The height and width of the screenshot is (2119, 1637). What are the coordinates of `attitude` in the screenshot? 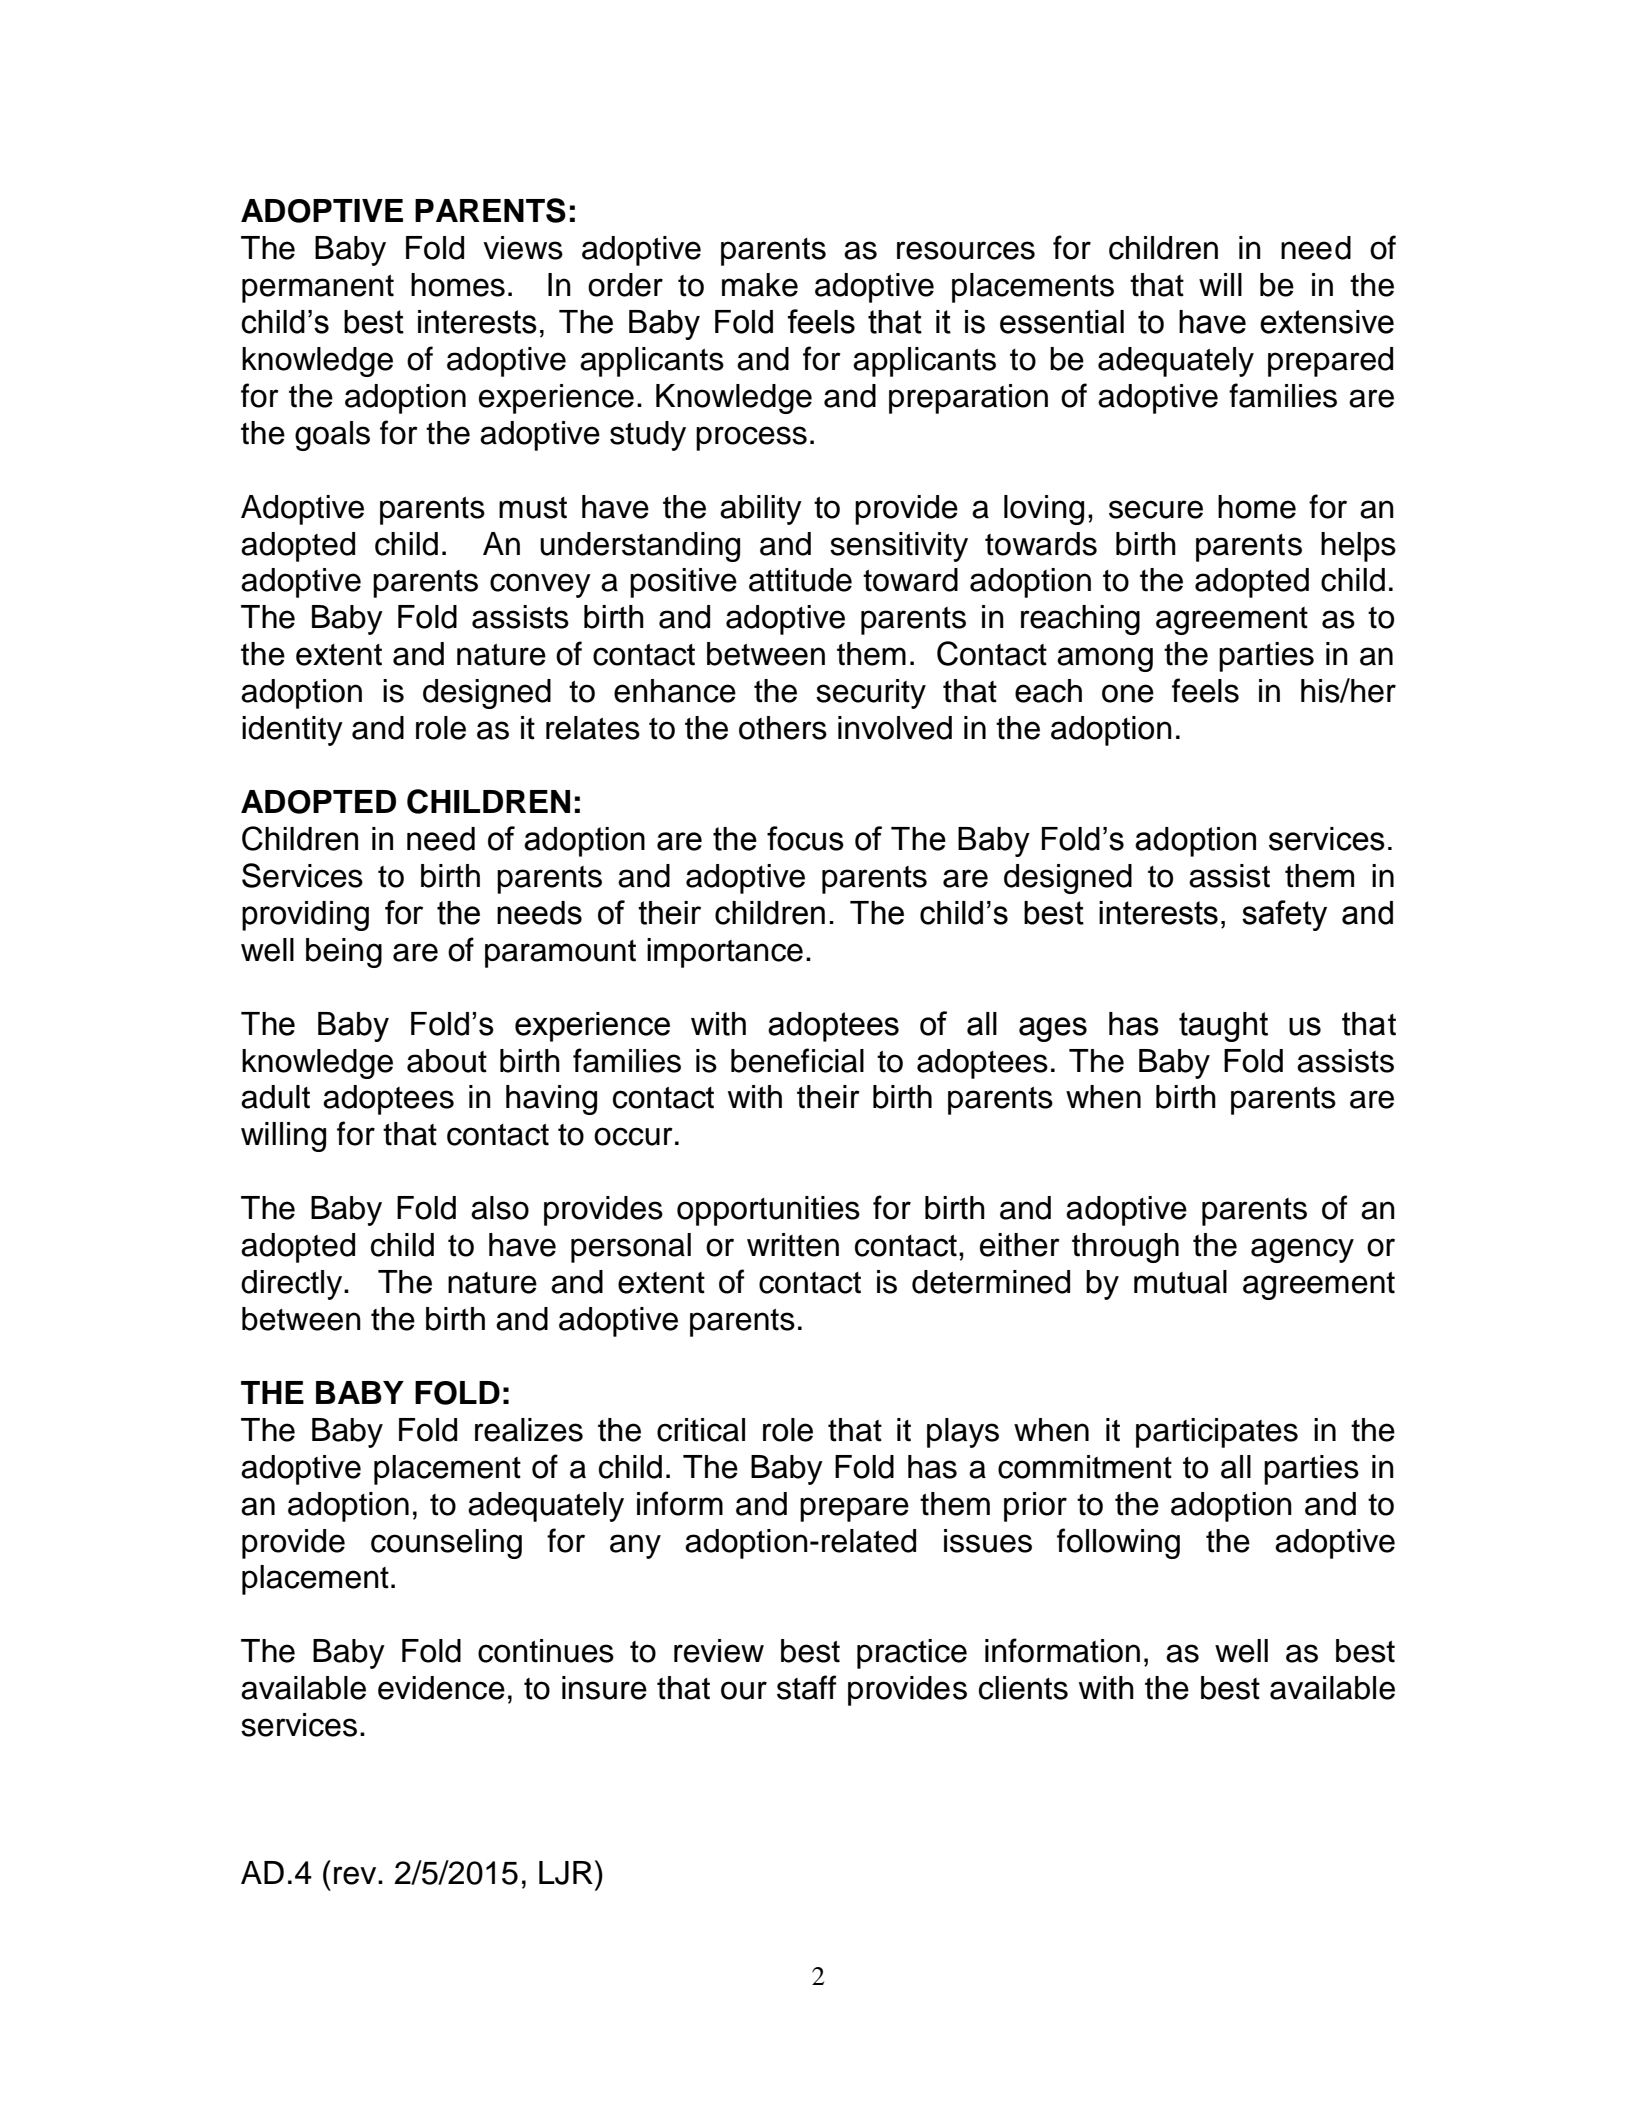 It's located at (800, 580).
